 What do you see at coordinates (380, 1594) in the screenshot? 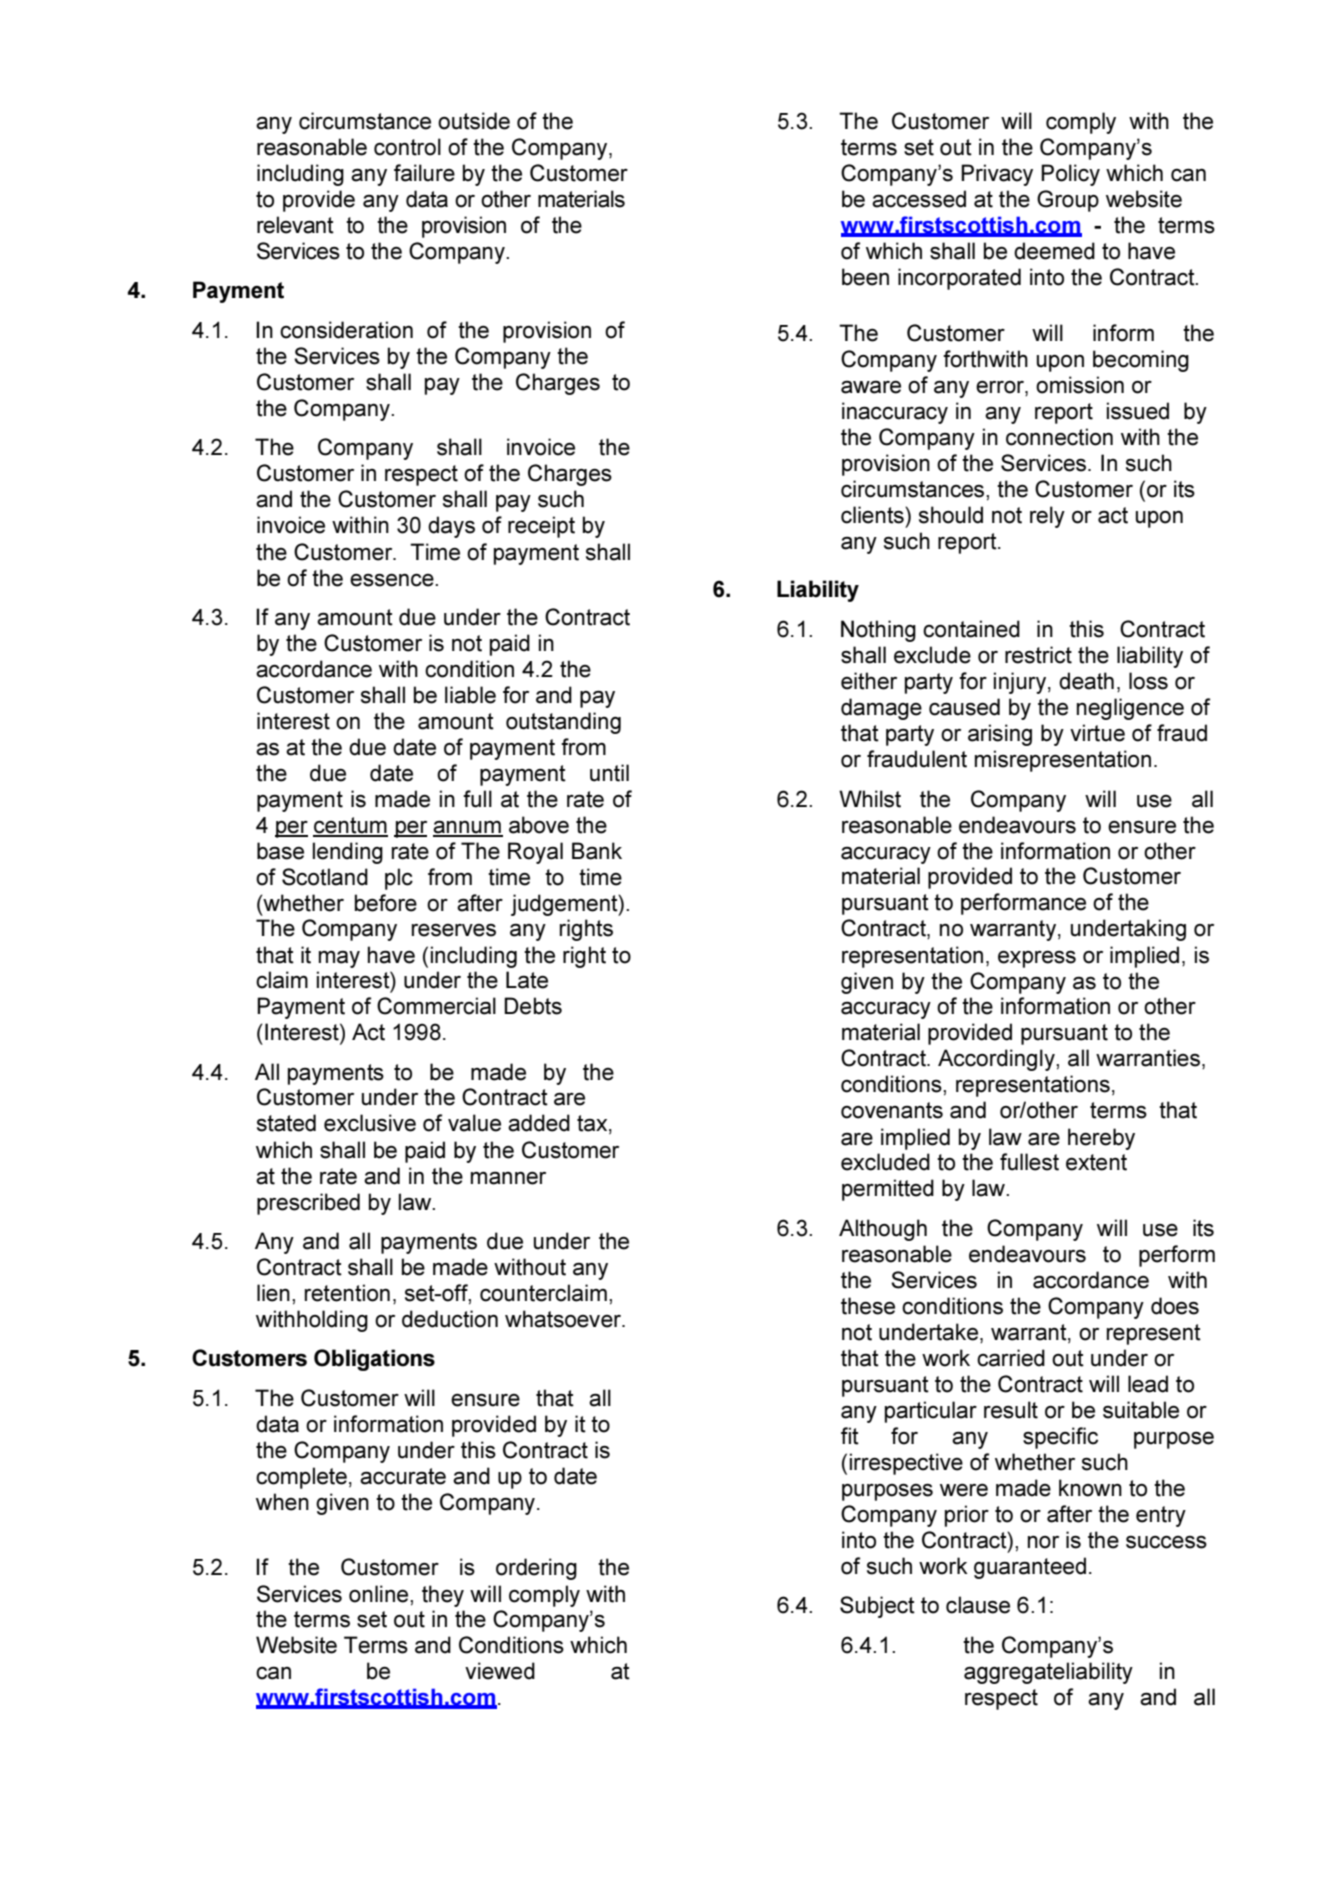
I see `online` at bounding box center [380, 1594].
